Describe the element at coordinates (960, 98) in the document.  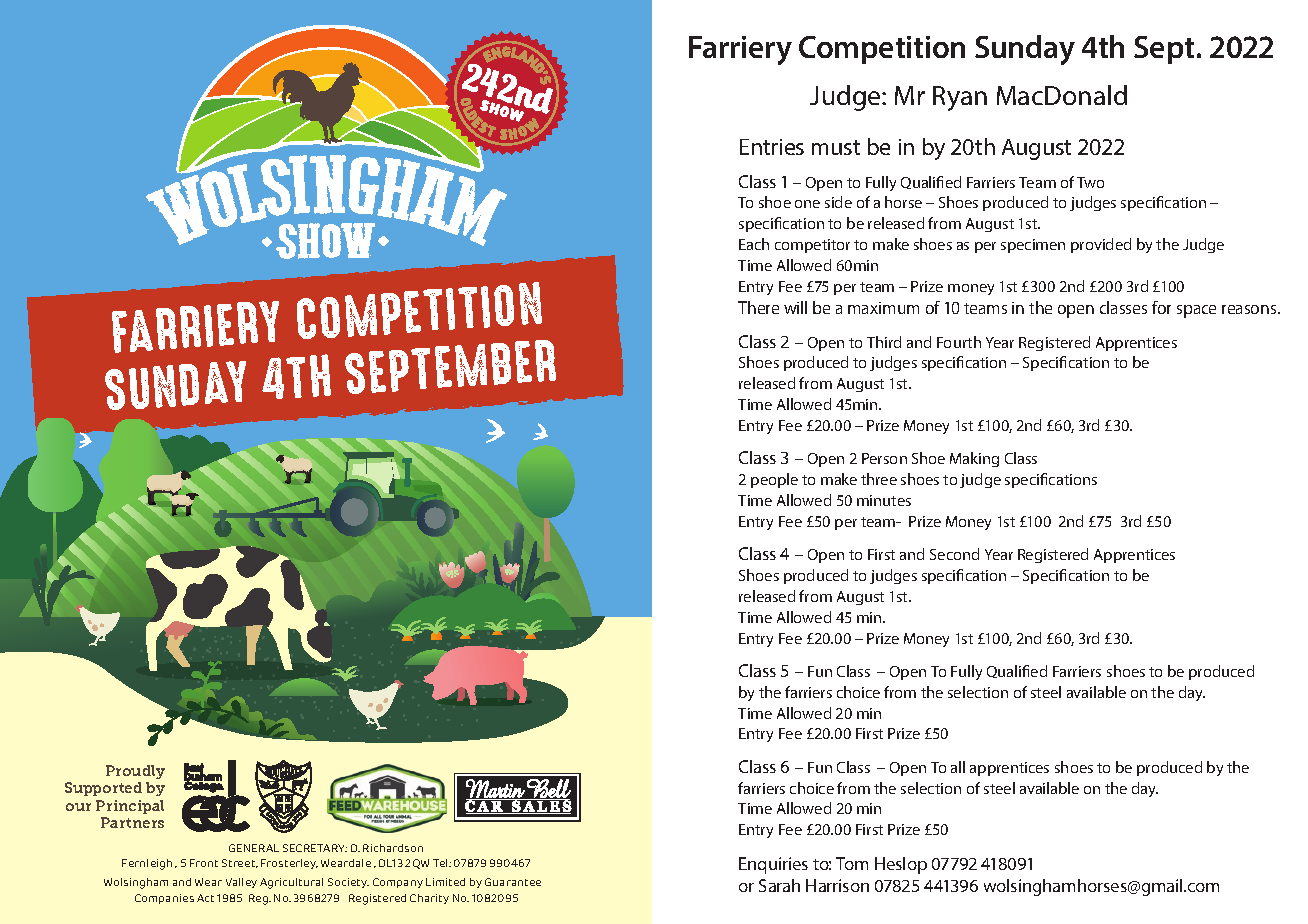
I see `Ryan` at that location.
